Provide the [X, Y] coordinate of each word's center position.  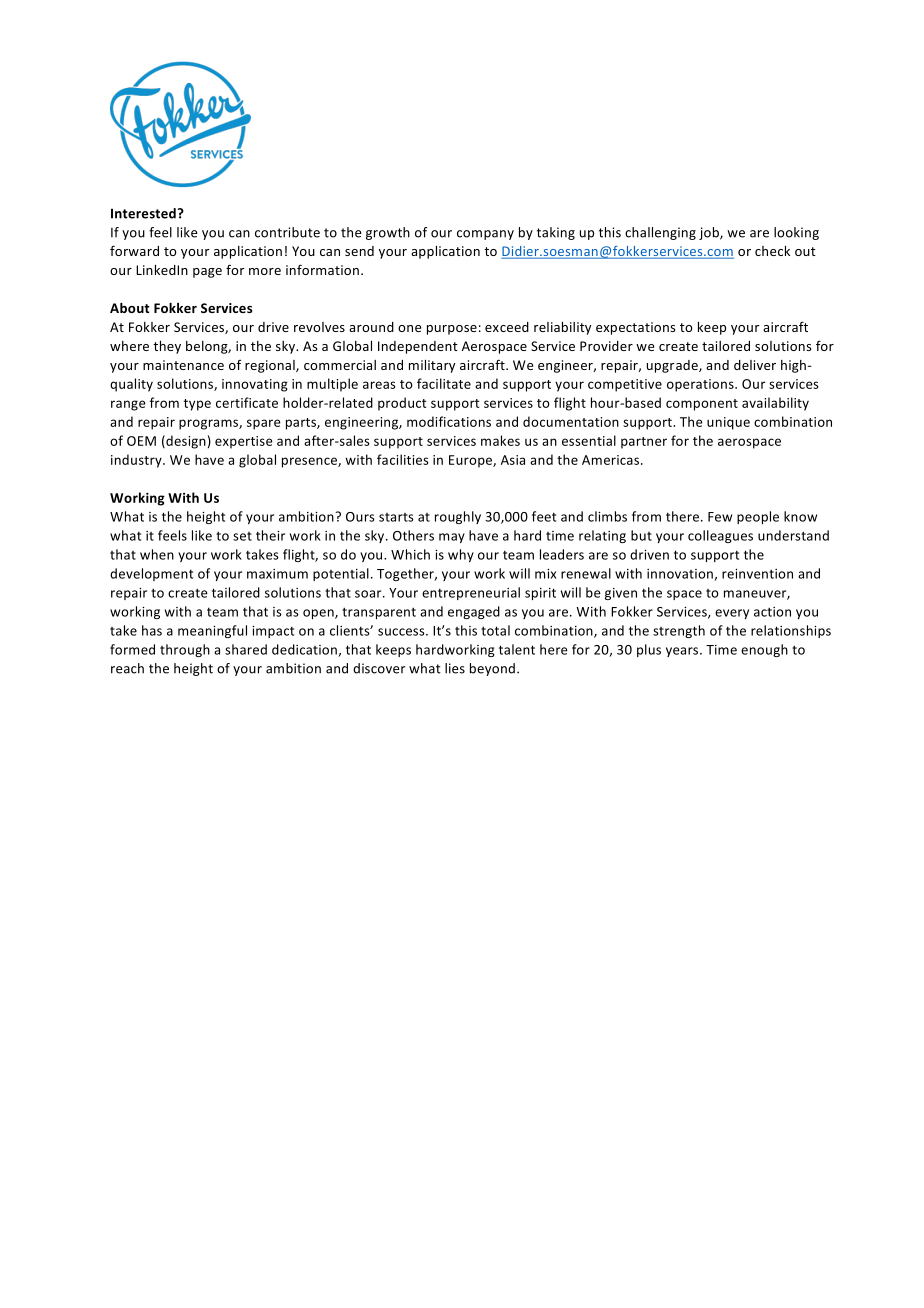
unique [728, 423]
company [485, 235]
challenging [660, 233]
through [185, 650]
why [461, 555]
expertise [244, 442]
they [167, 347]
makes [500, 440]
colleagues [720, 536]
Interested [143, 213]
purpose [452, 330]
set [242, 536]
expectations [635, 328]
